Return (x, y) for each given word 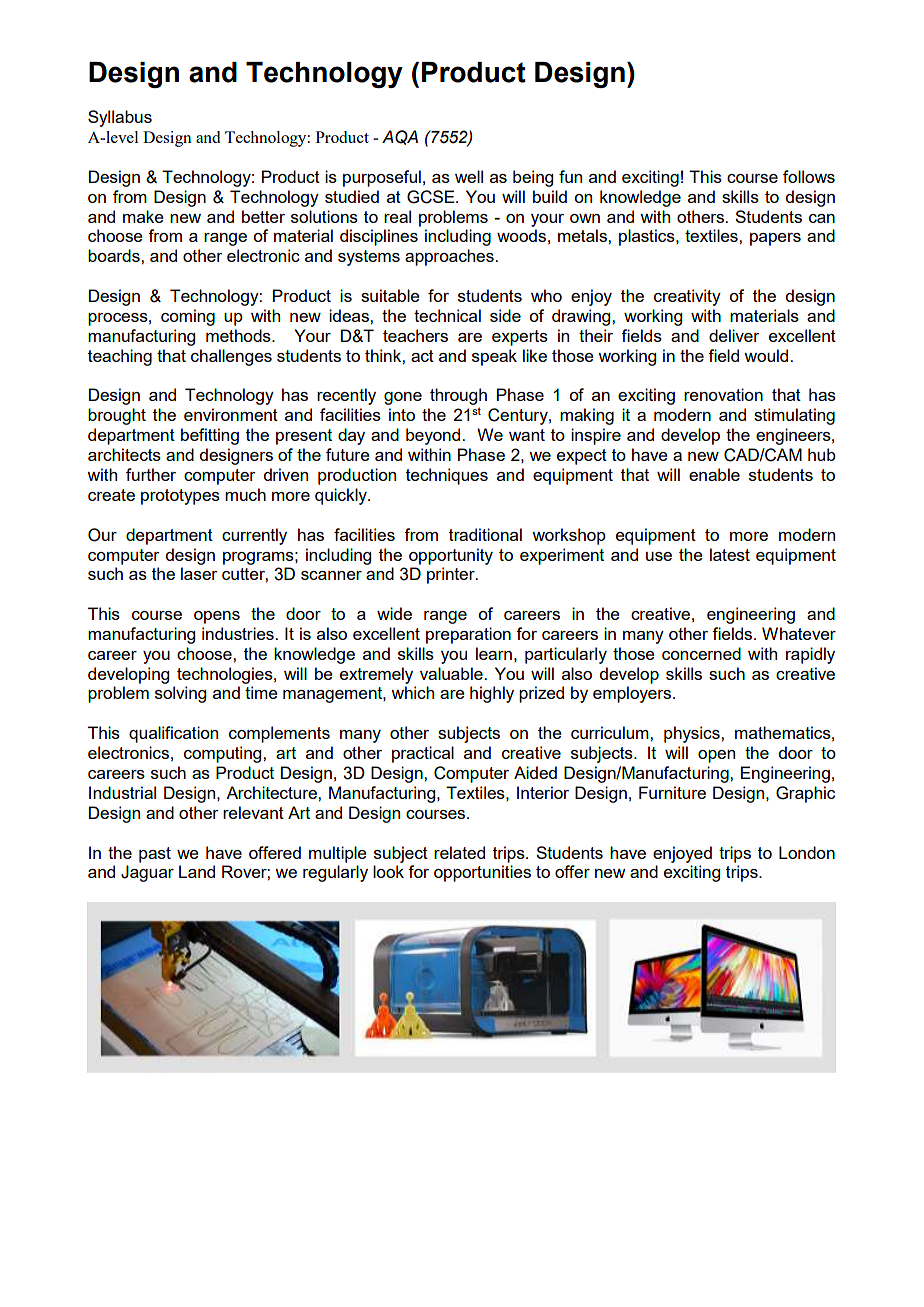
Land (197, 871)
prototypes (180, 497)
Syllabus (120, 118)
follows (809, 176)
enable (714, 474)
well (469, 176)
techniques (447, 476)
